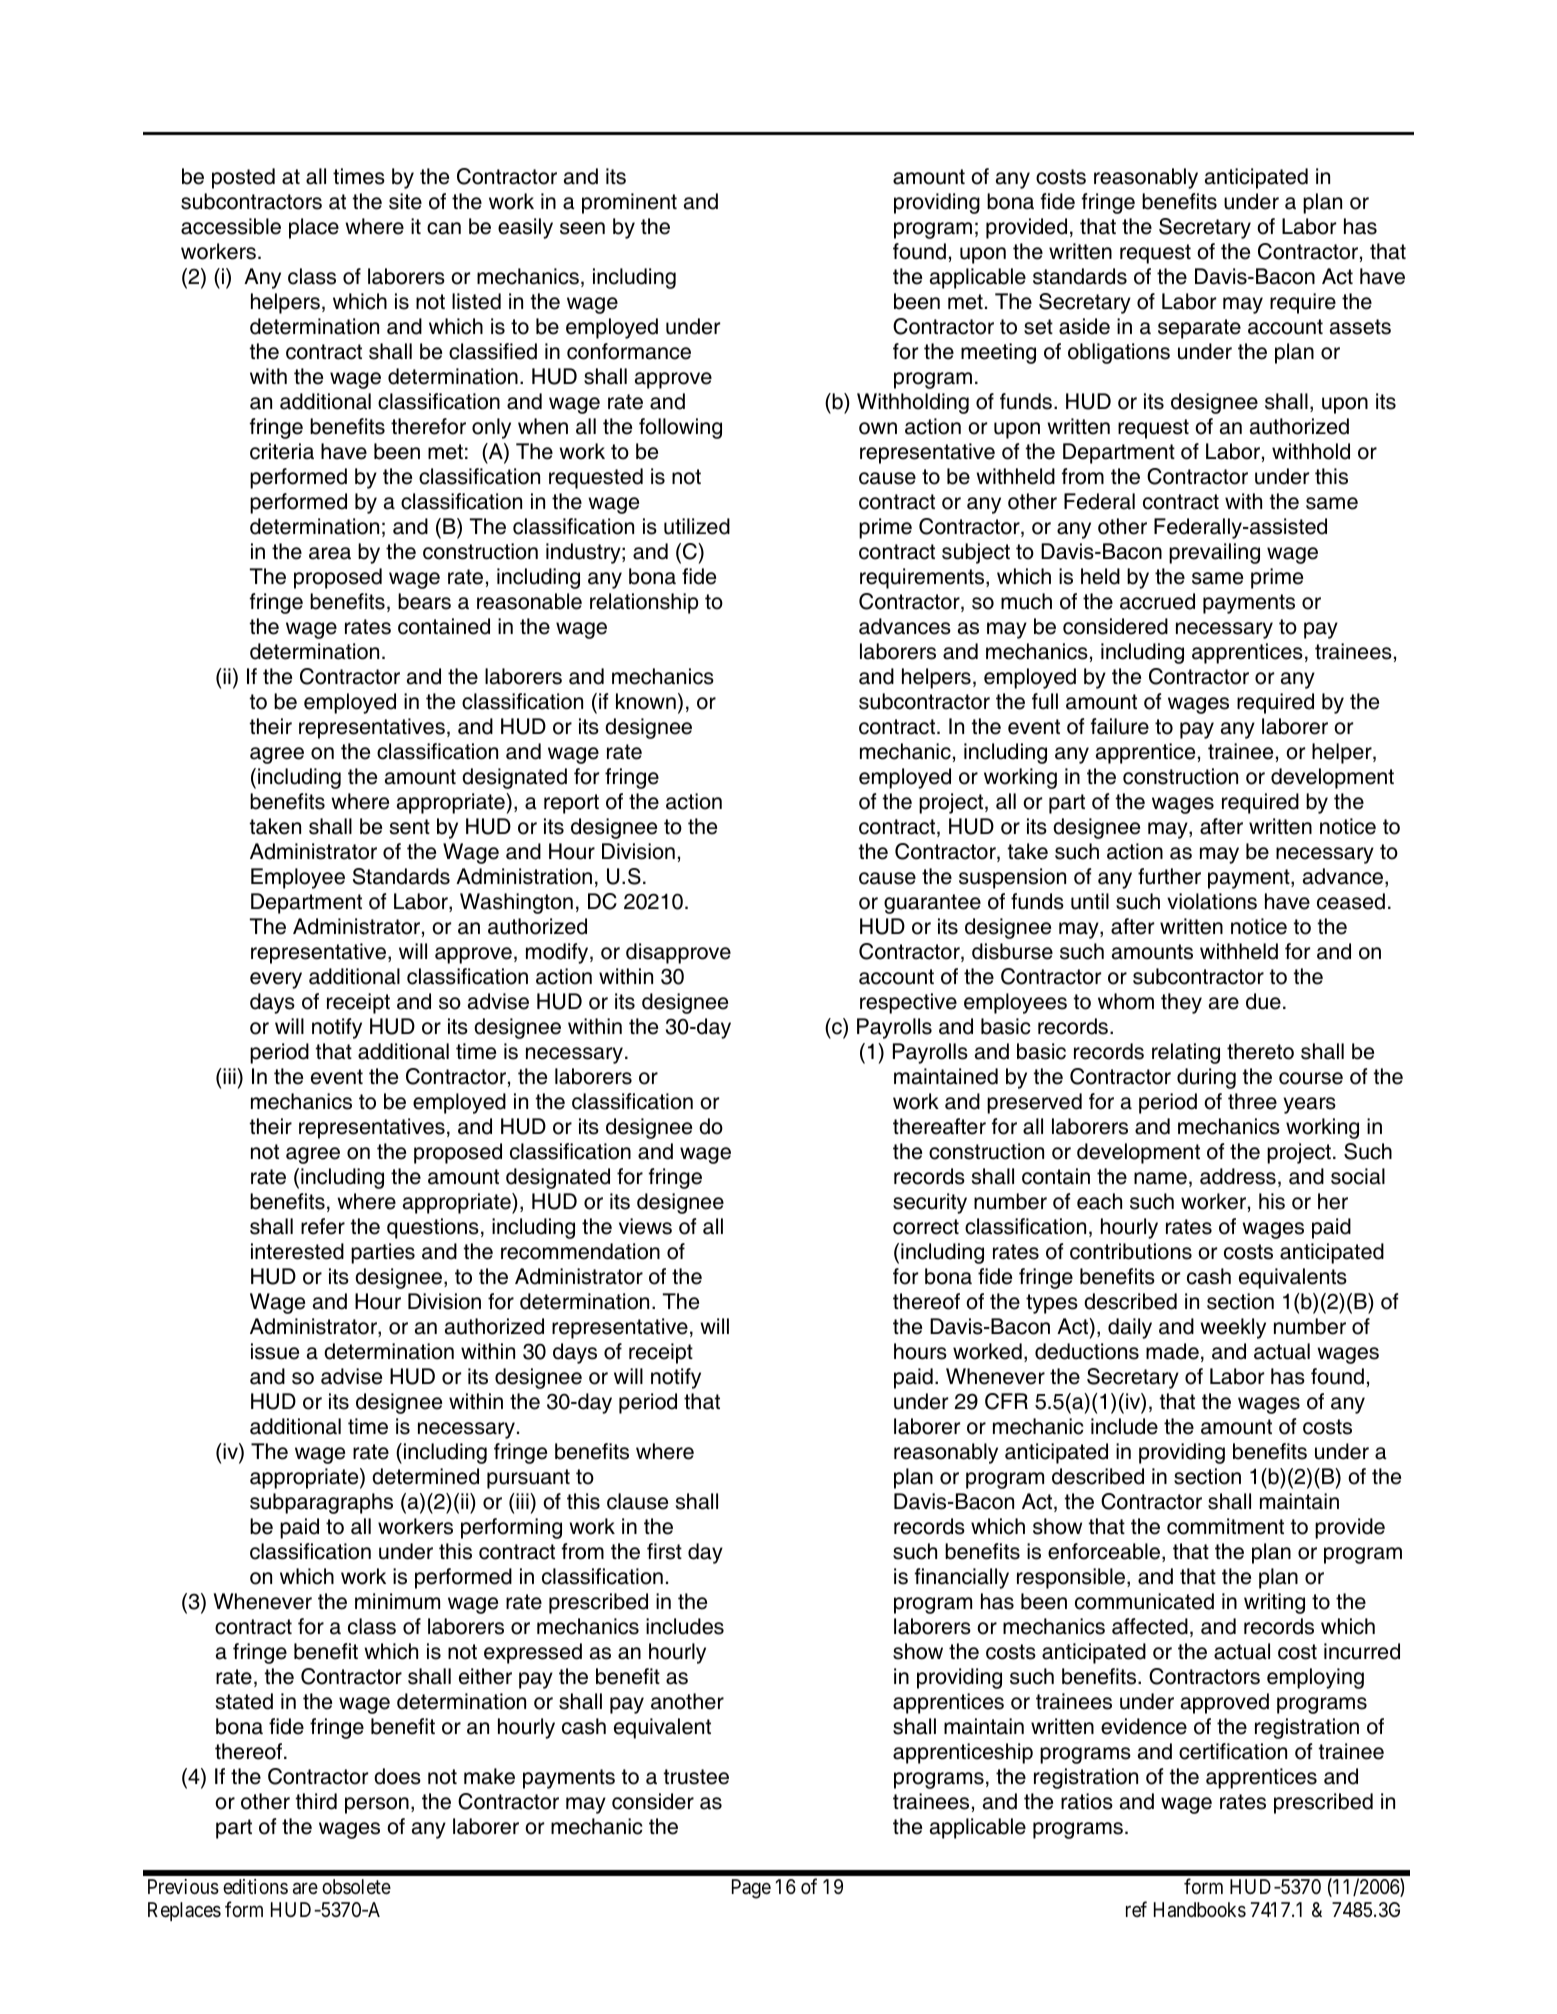  What do you see at coordinates (751, 1889) in the page?
I see `Page` at bounding box center [751, 1889].
